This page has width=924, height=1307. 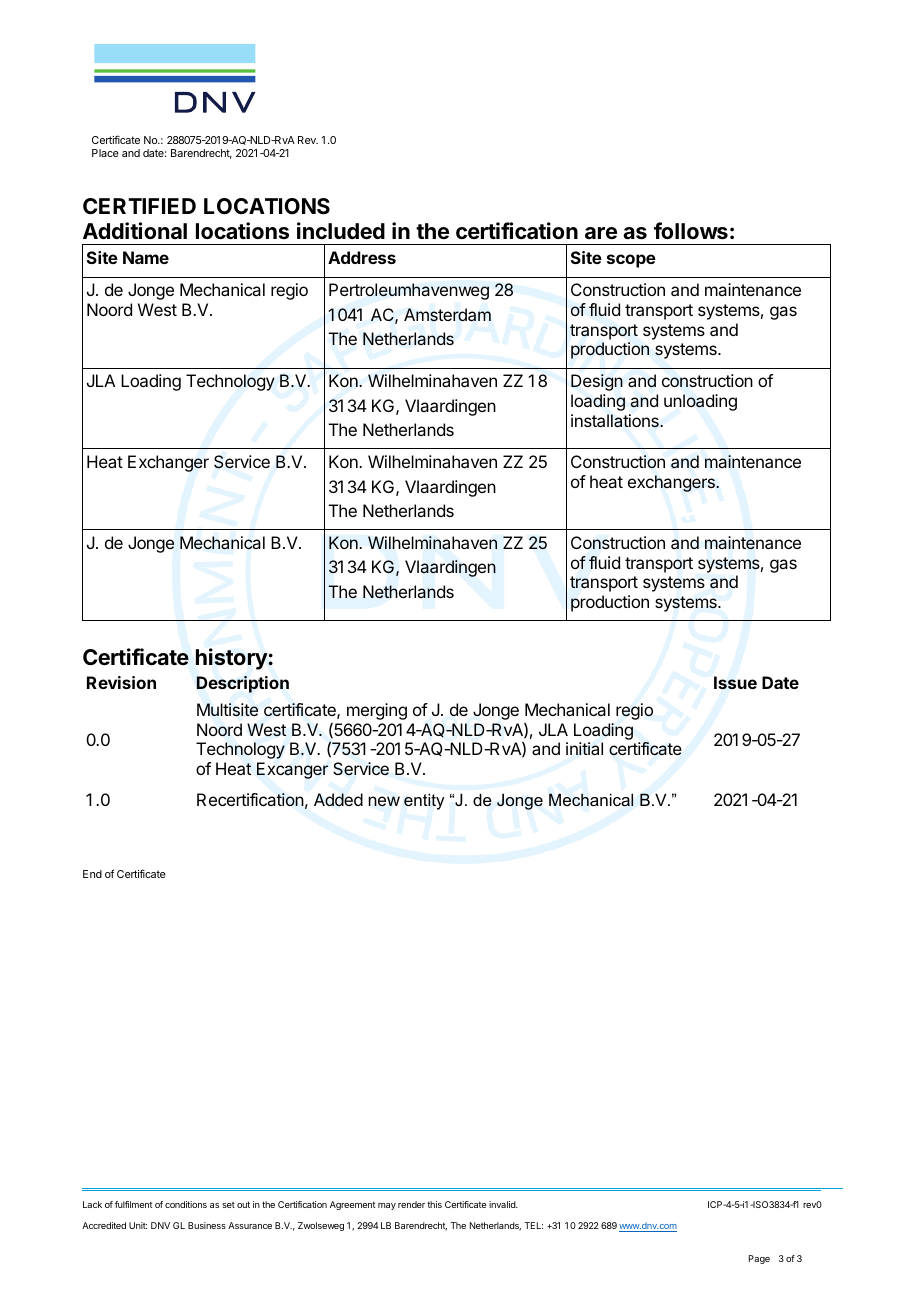 What do you see at coordinates (759, 1259) in the page?
I see `Page` at bounding box center [759, 1259].
